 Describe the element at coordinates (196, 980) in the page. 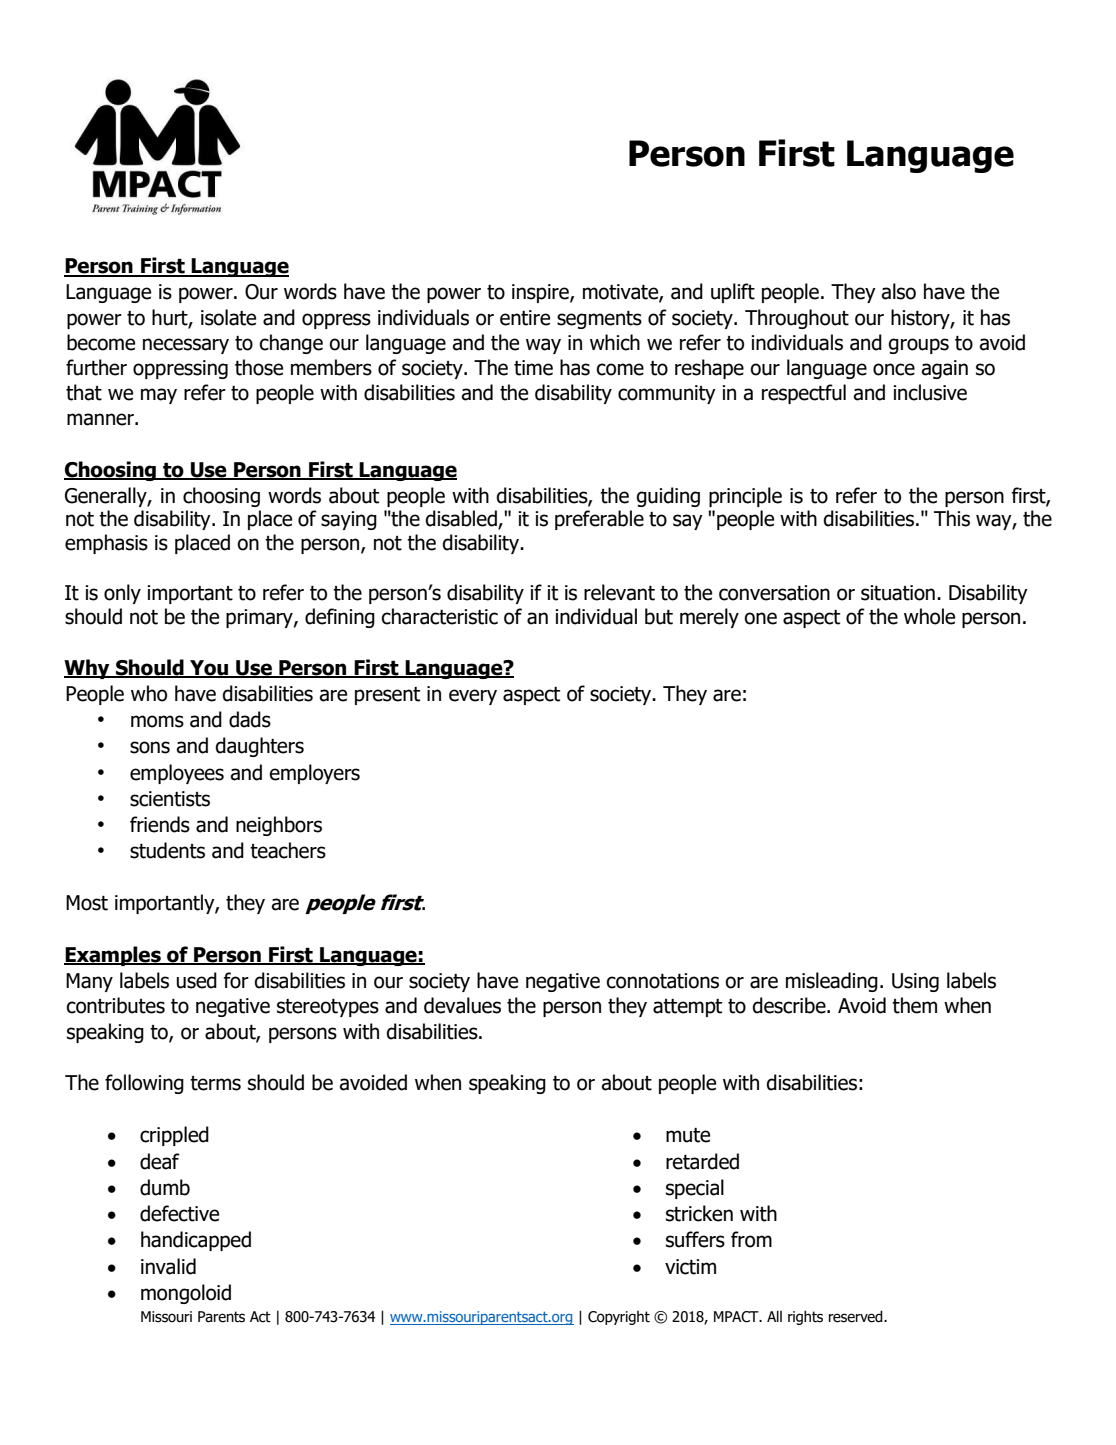

I see `used` at that location.
